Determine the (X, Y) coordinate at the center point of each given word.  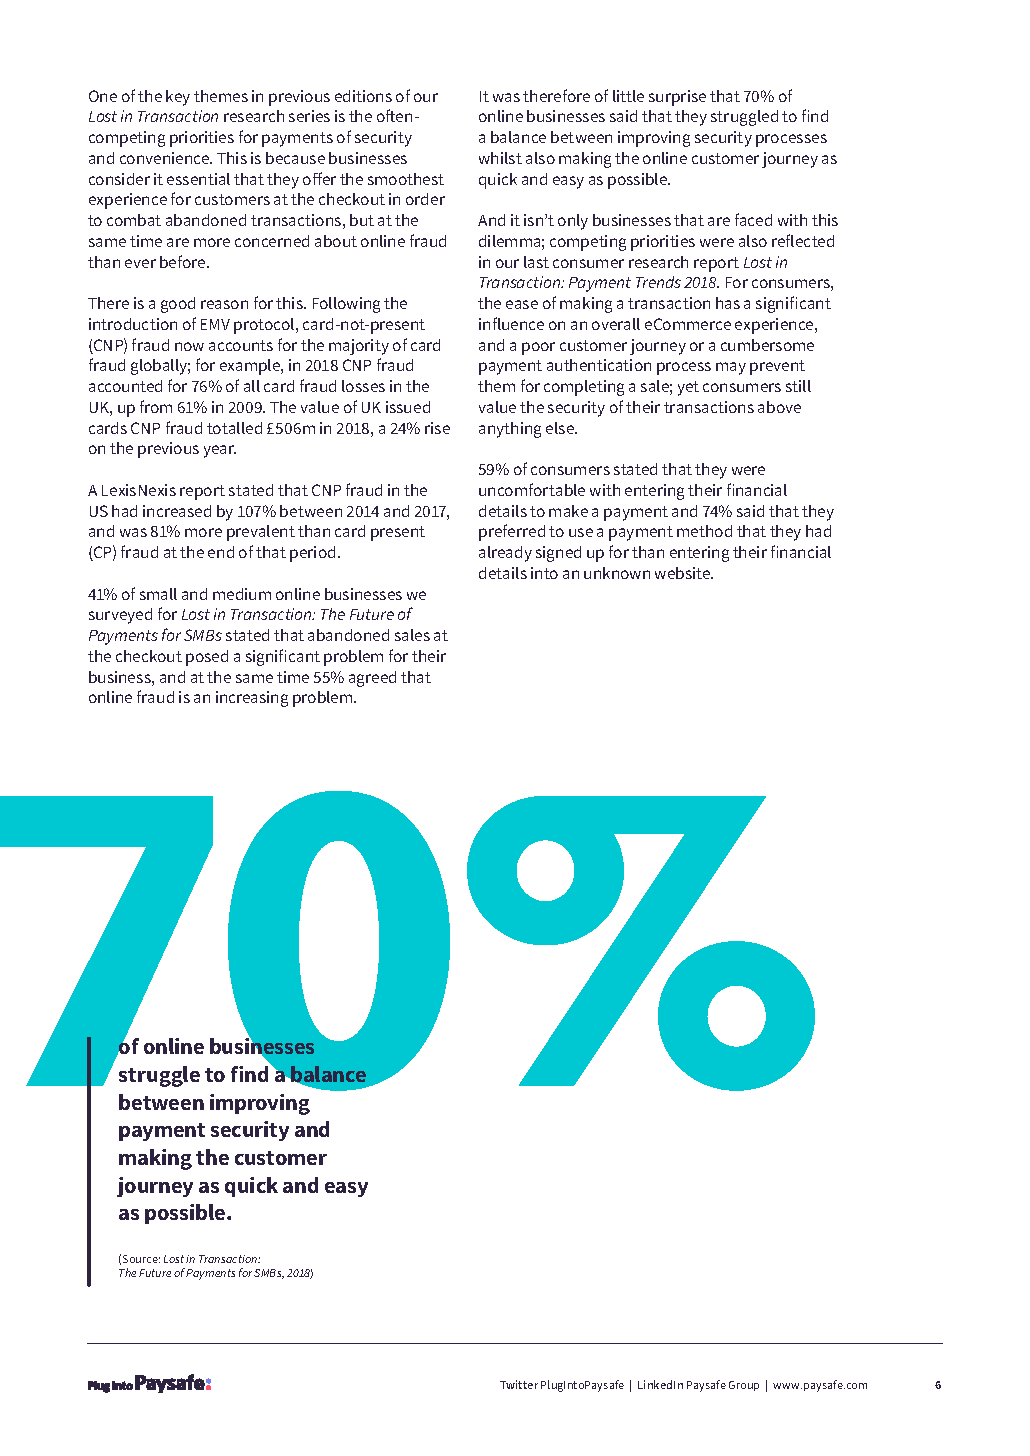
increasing (252, 699)
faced (753, 219)
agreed (372, 679)
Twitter (519, 1384)
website (684, 573)
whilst (500, 158)
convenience (166, 158)
